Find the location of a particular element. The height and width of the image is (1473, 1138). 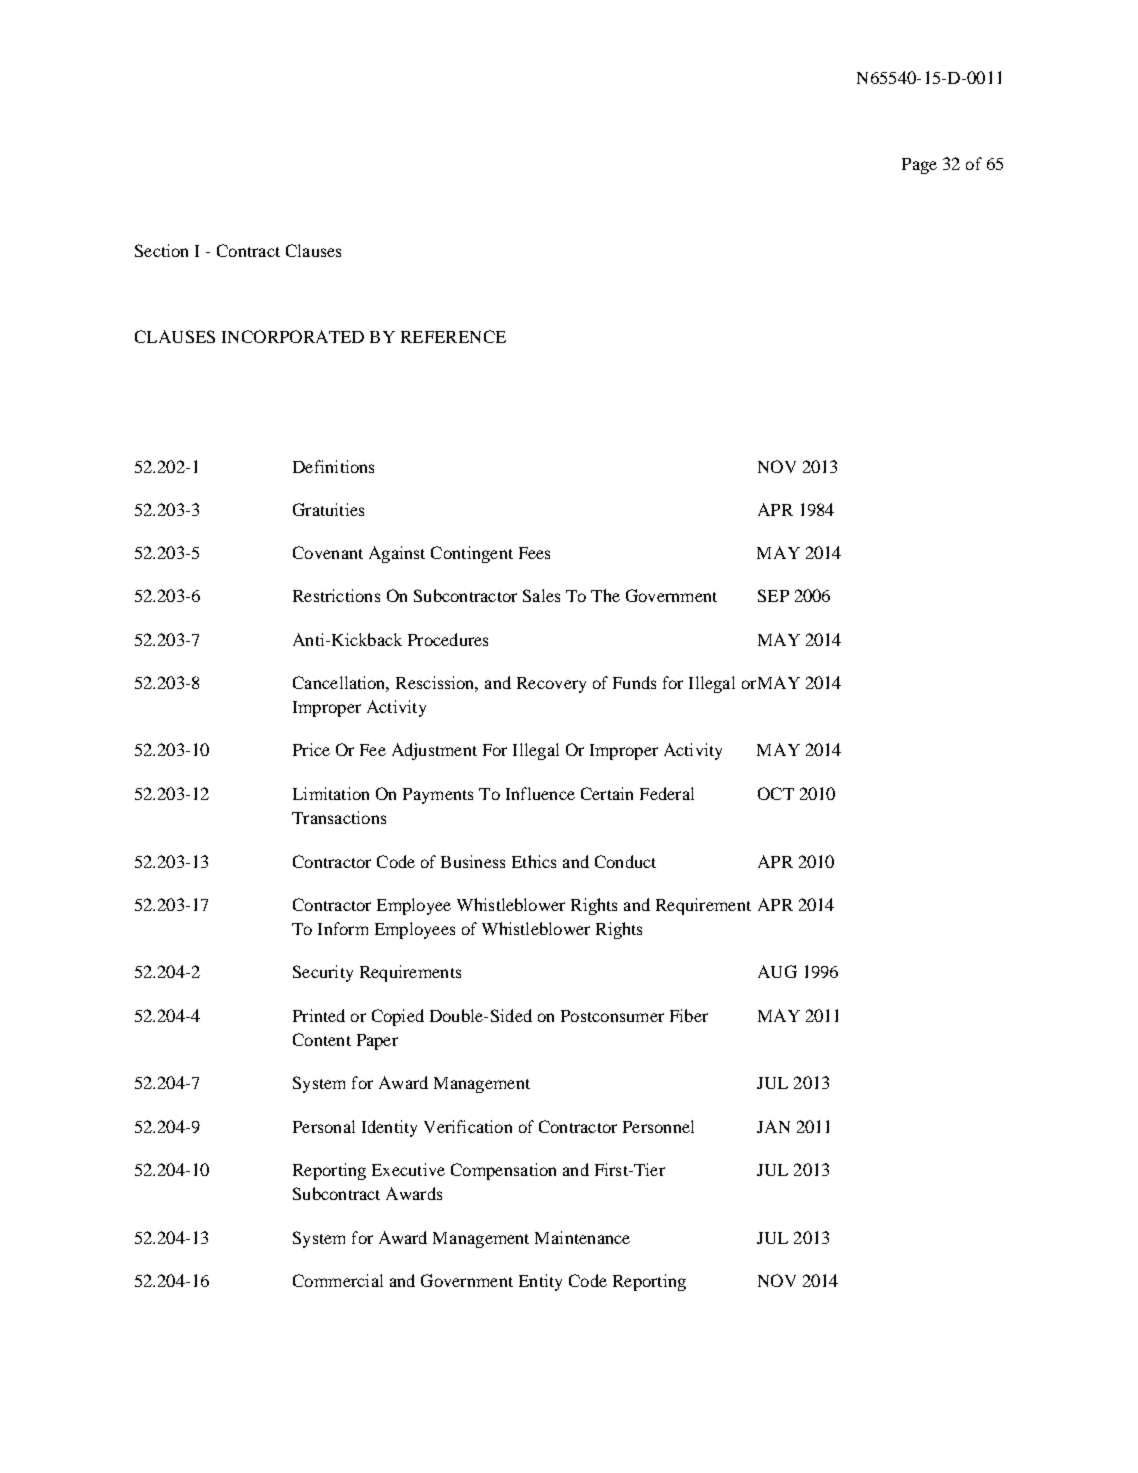

SEP is located at coordinates (773, 595).
